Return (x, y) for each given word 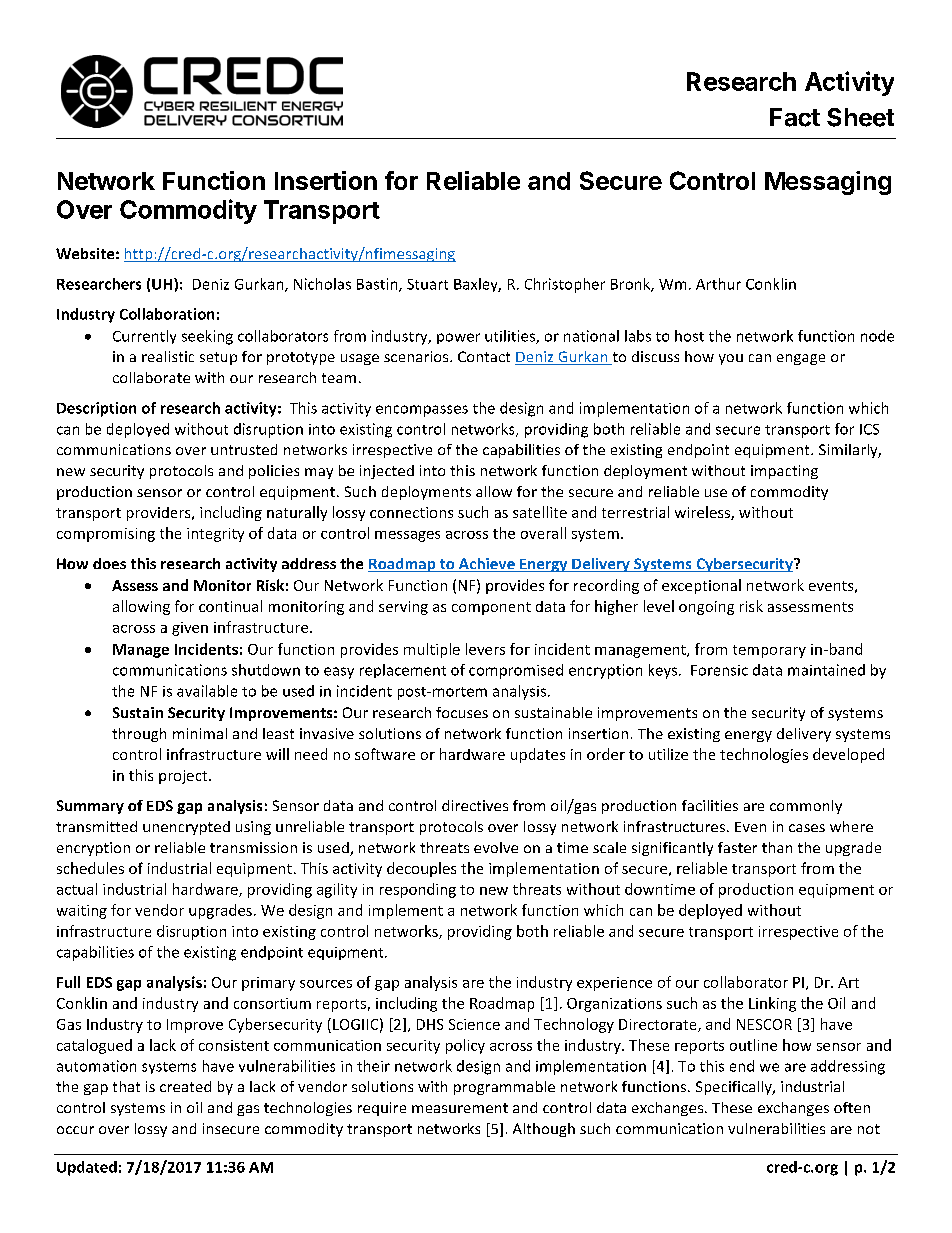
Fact (795, 117)
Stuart (427, 284)
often (852, 1107)
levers (485, 649)
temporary (769, 651)
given (190, 629)
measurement (460, 1108)
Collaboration (167, 314)
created (185, 1086)
